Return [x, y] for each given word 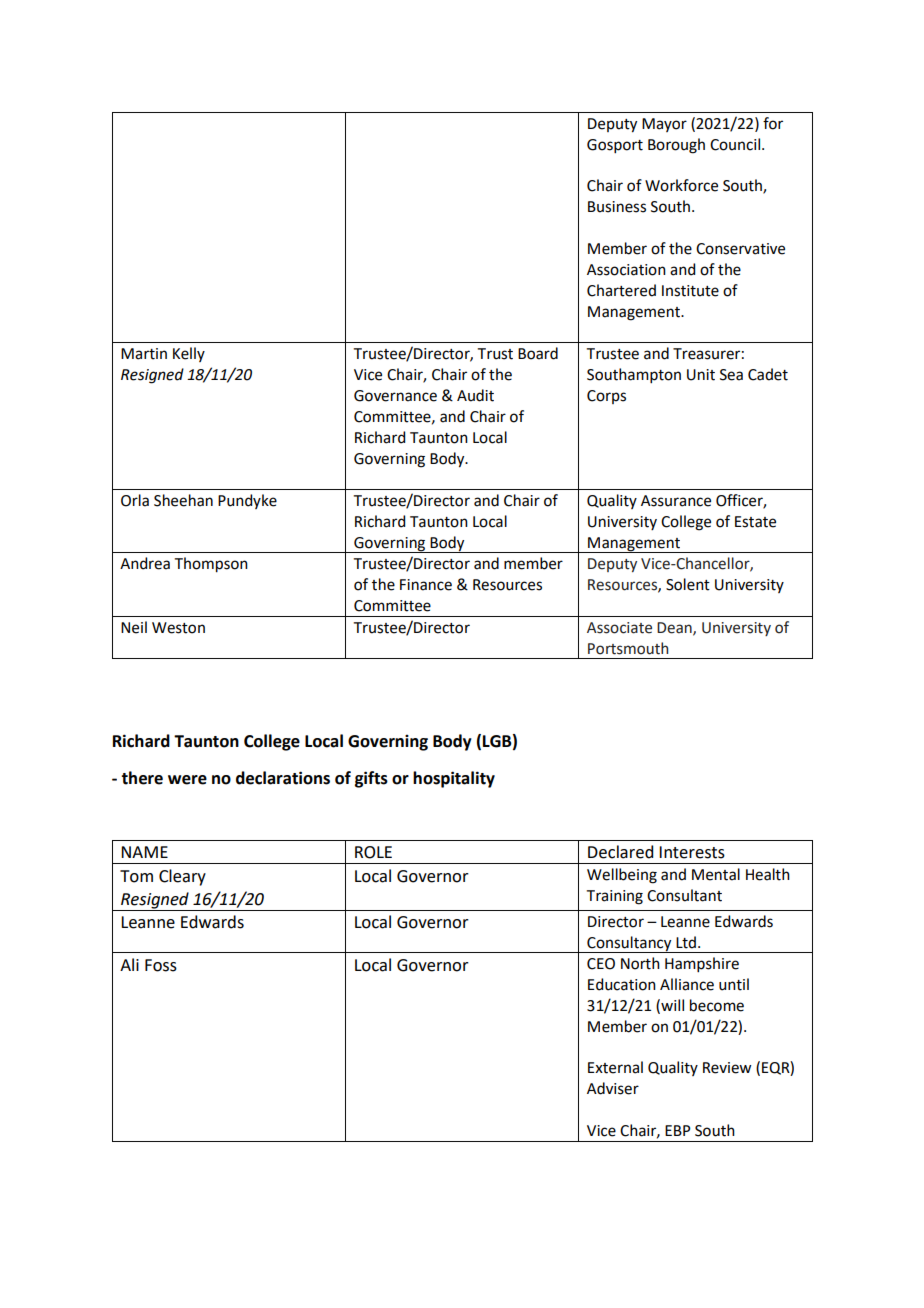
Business [617, 207]
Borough [676, 146]
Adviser [613, 1088]
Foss [161, 965]
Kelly [189, 354]
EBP [677, 1130]
